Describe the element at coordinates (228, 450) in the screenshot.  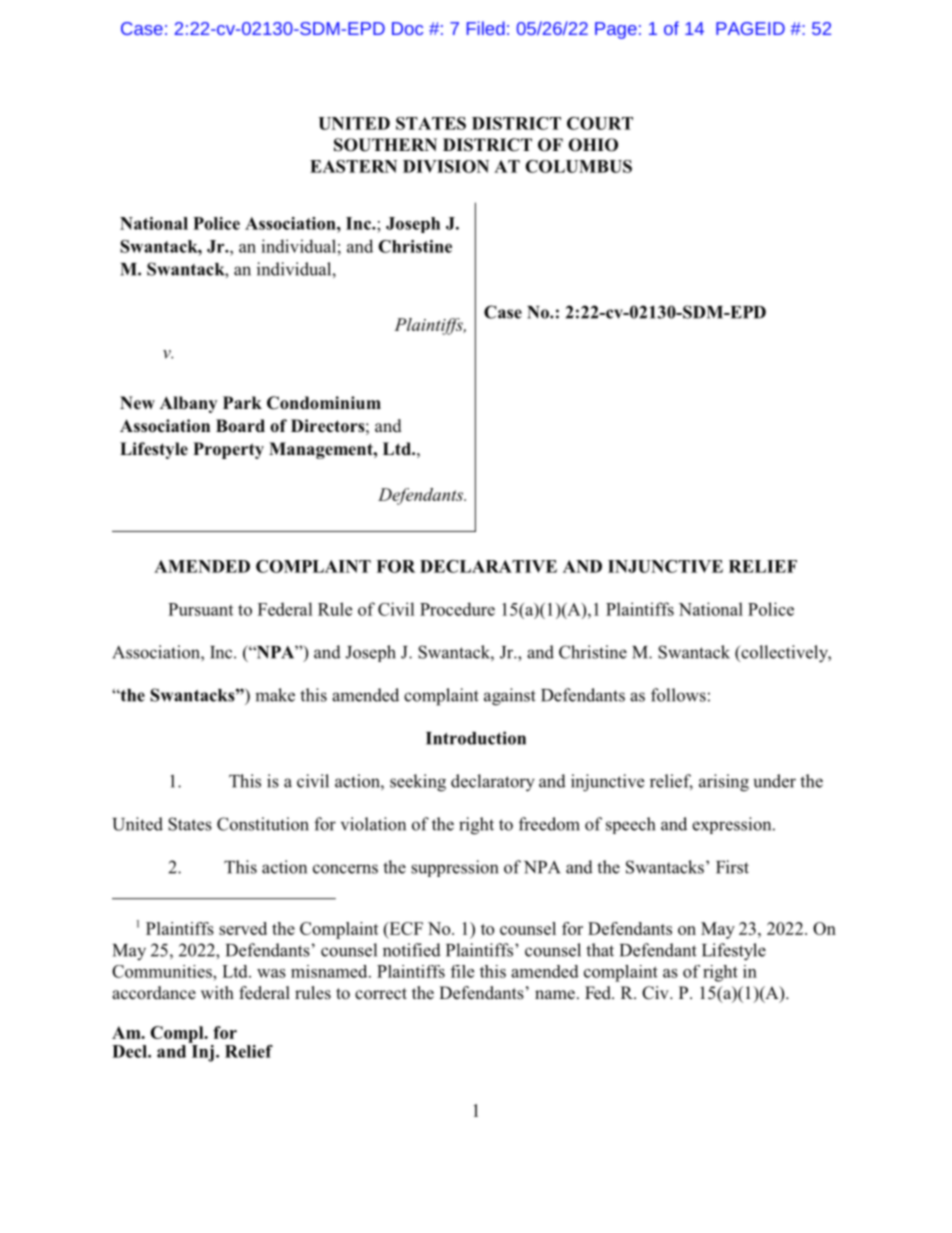
I see `Property` at that location.
